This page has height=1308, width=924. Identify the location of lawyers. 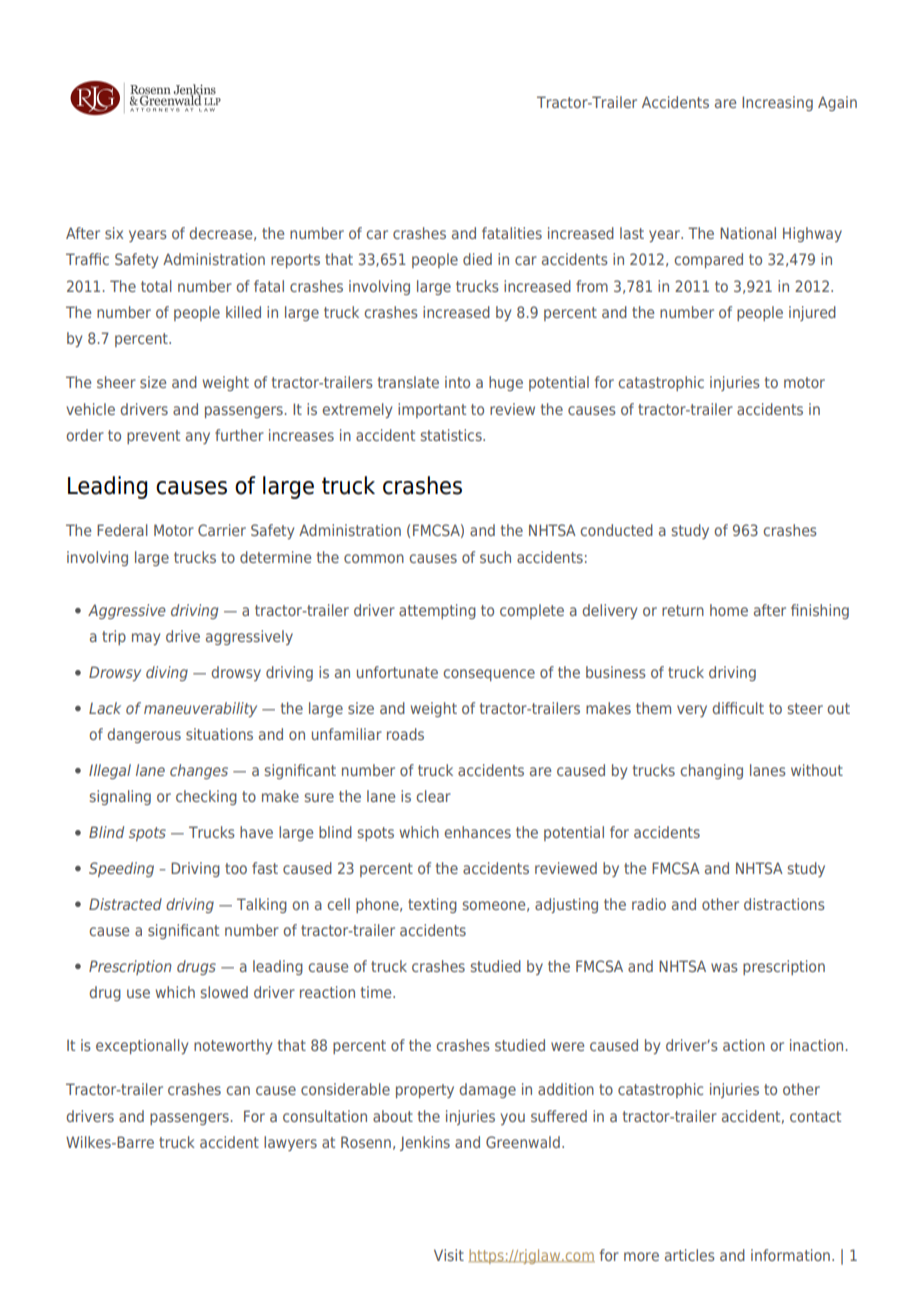
(290, 1143).
